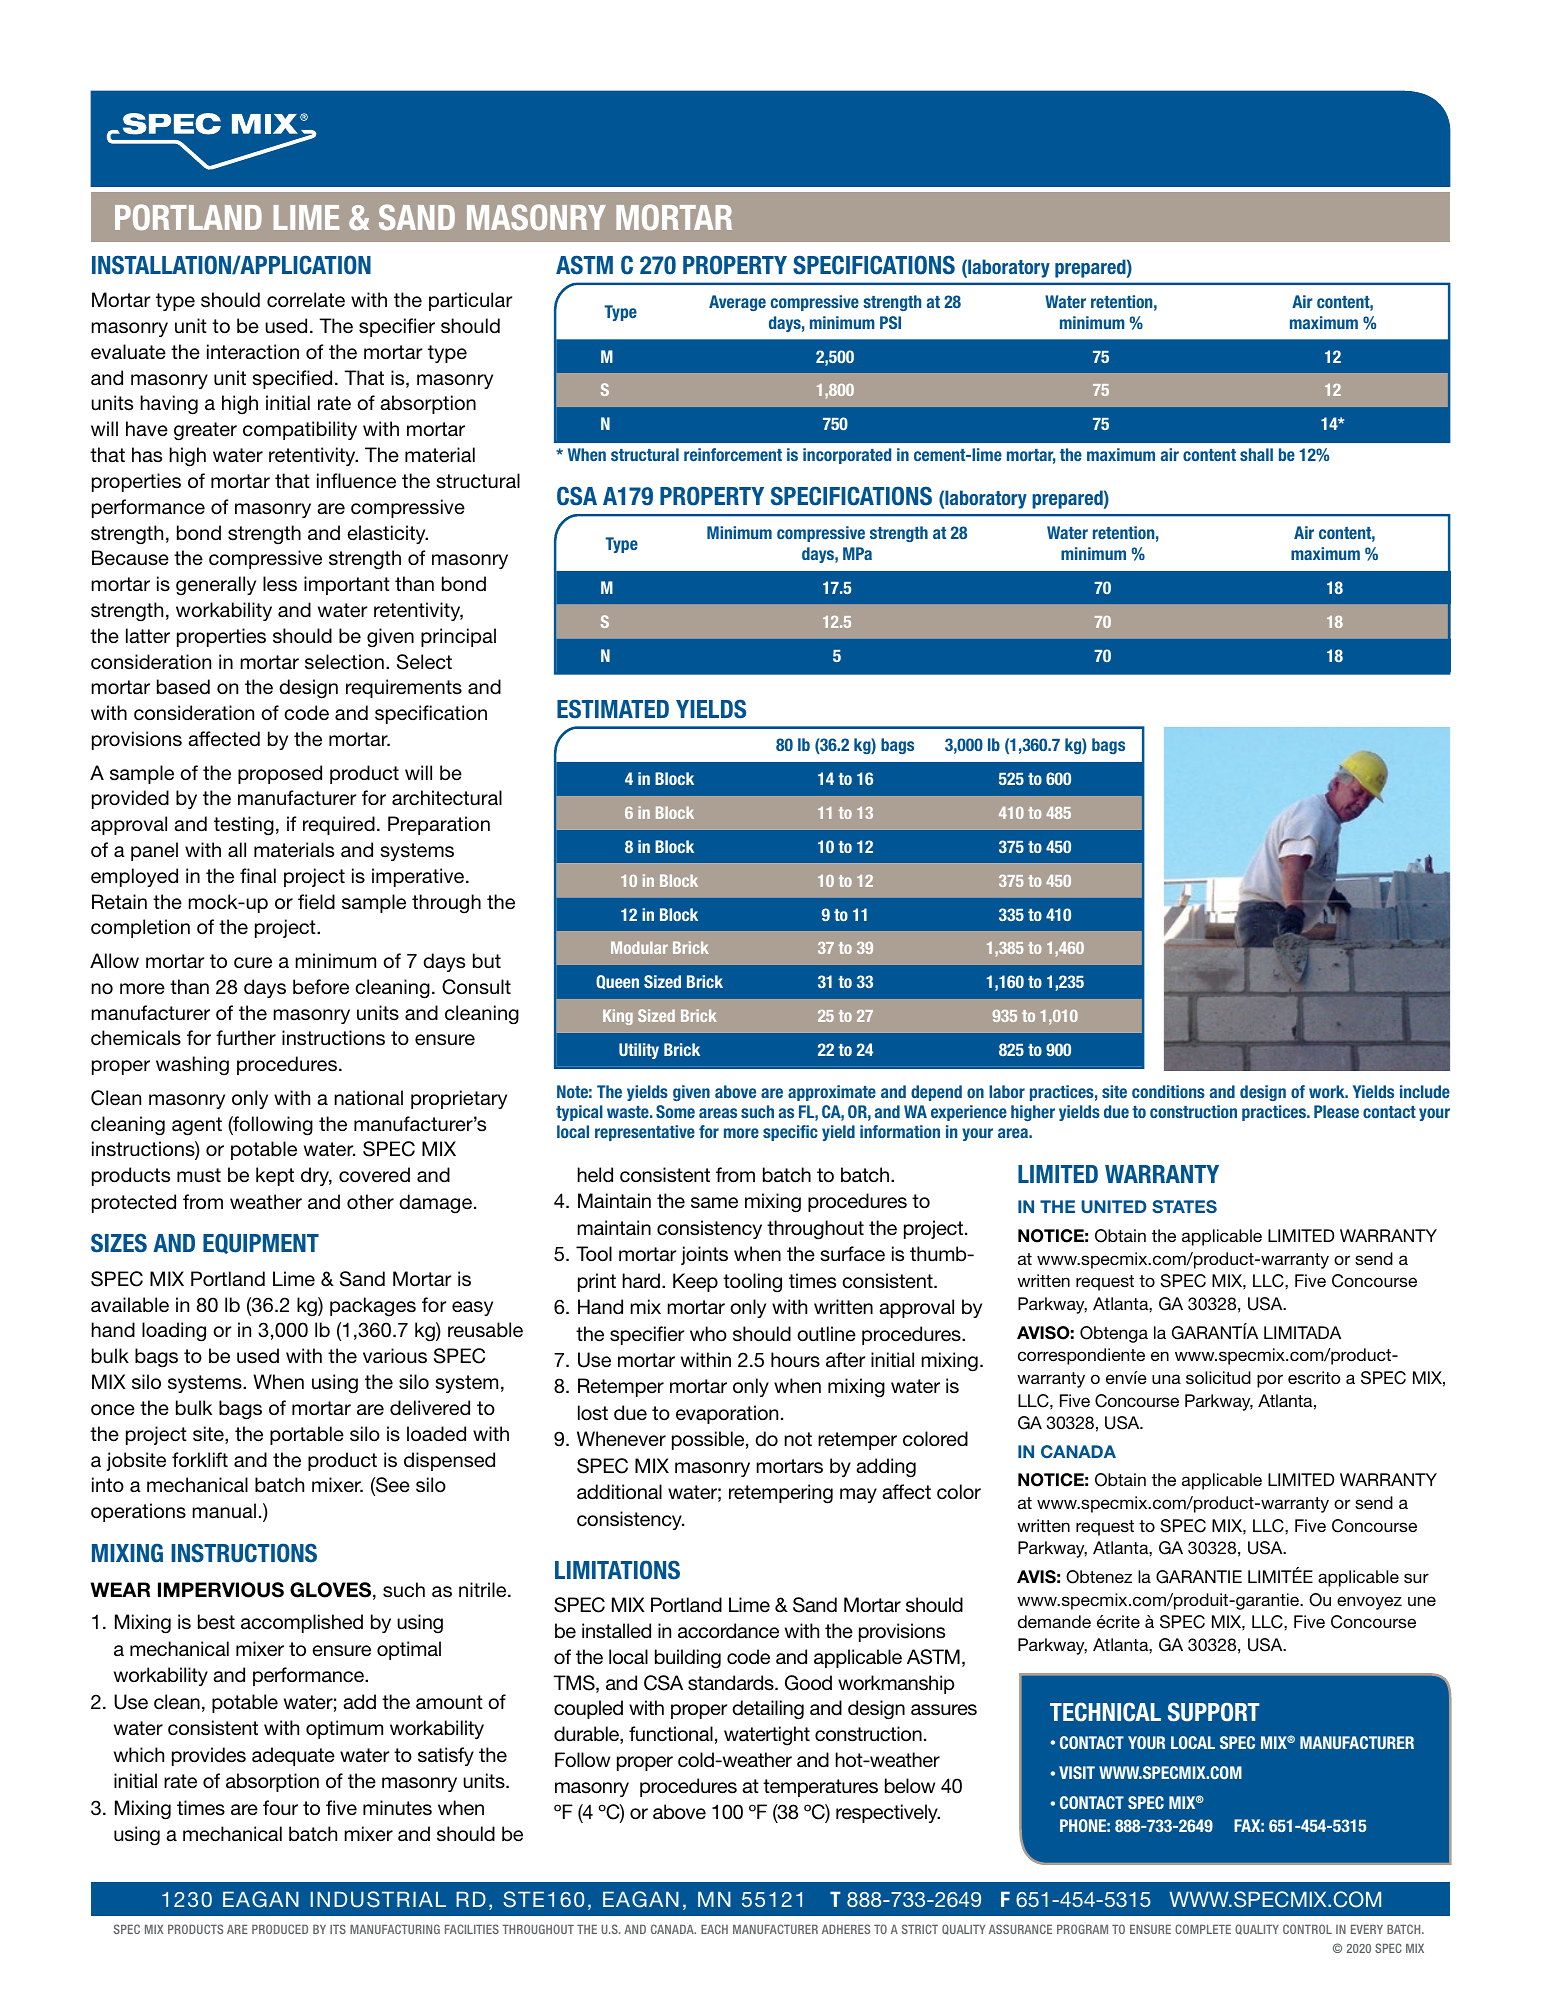  Describe the element at coordinates (258, 875) in the page. I see `final` at that location.
